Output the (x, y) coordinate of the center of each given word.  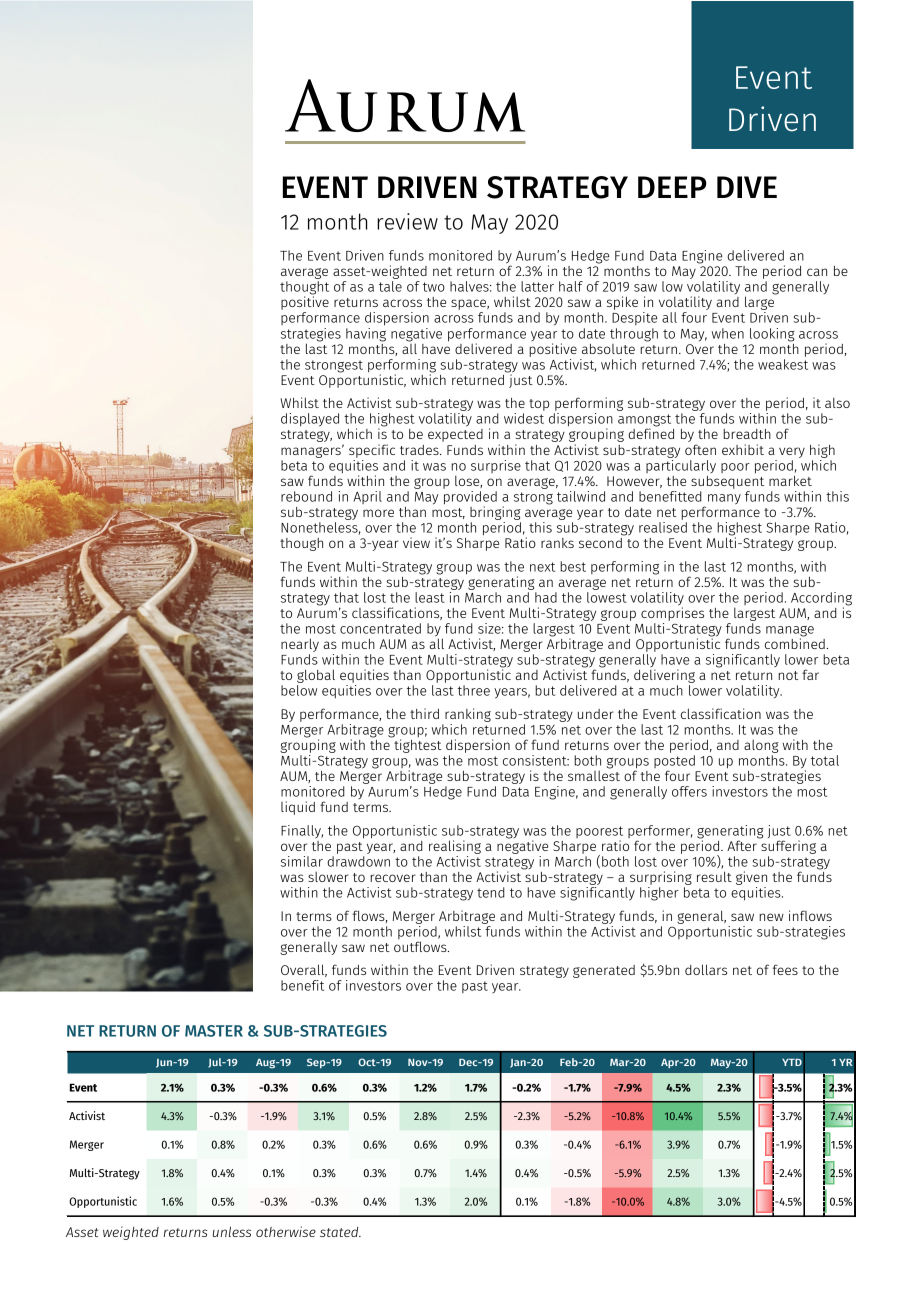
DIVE (747, 187)
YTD (792, 1062)
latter (537, 286)
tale (390, 286)
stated (340, 1232)
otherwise (286, 1231)
